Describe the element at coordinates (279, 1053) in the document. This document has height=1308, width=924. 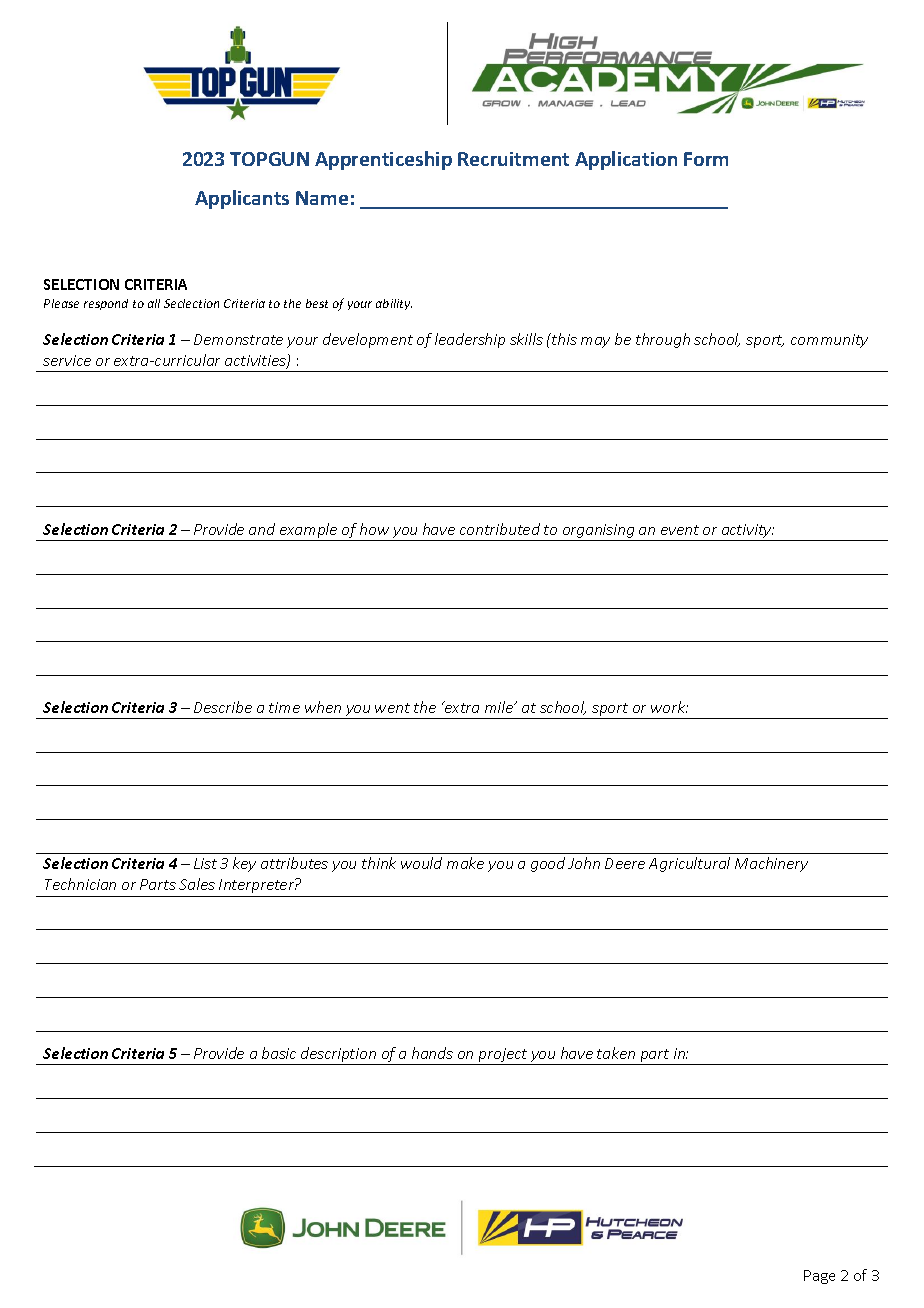
I see `basic` at that location.
